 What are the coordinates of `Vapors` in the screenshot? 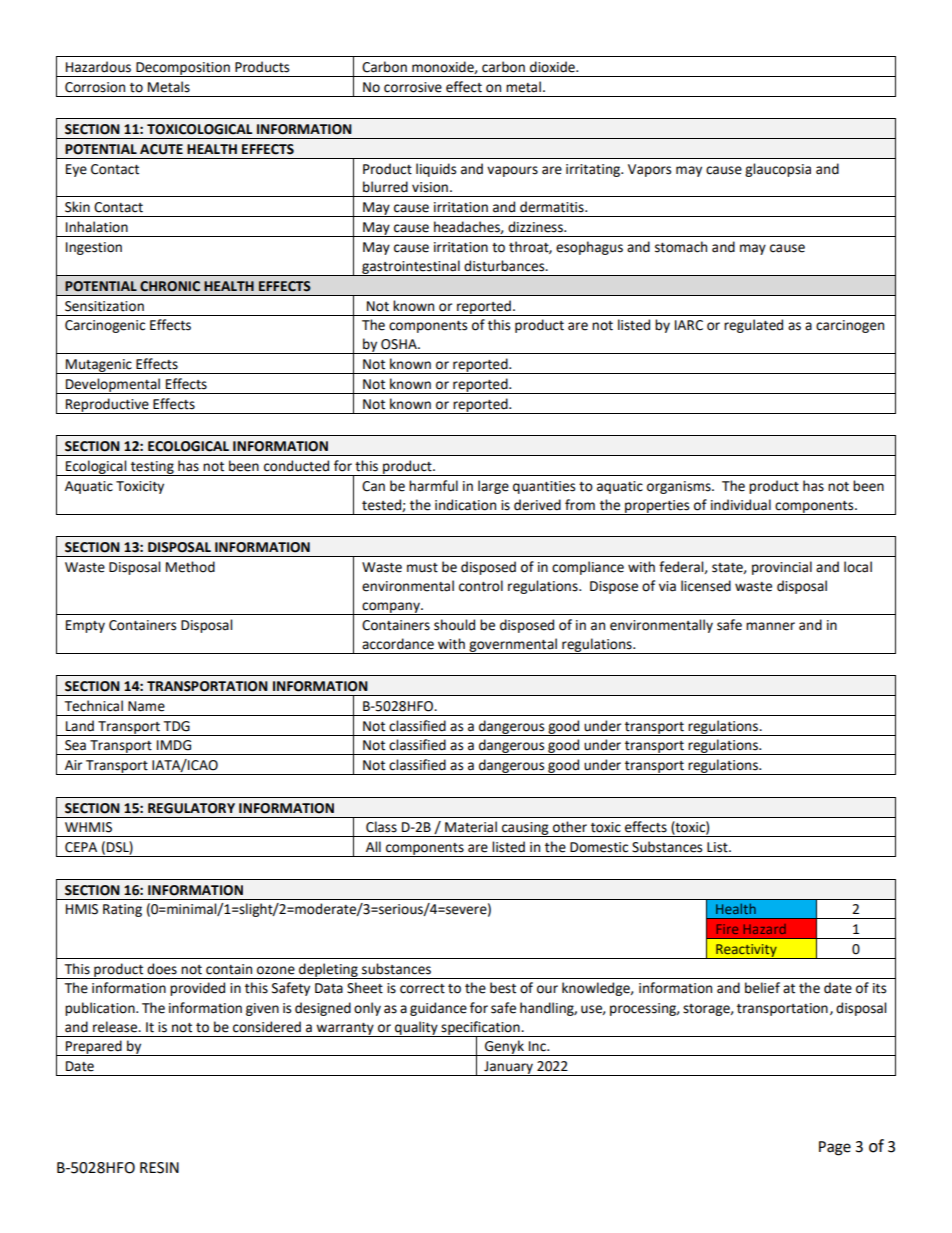 It's located at (649, 170).
